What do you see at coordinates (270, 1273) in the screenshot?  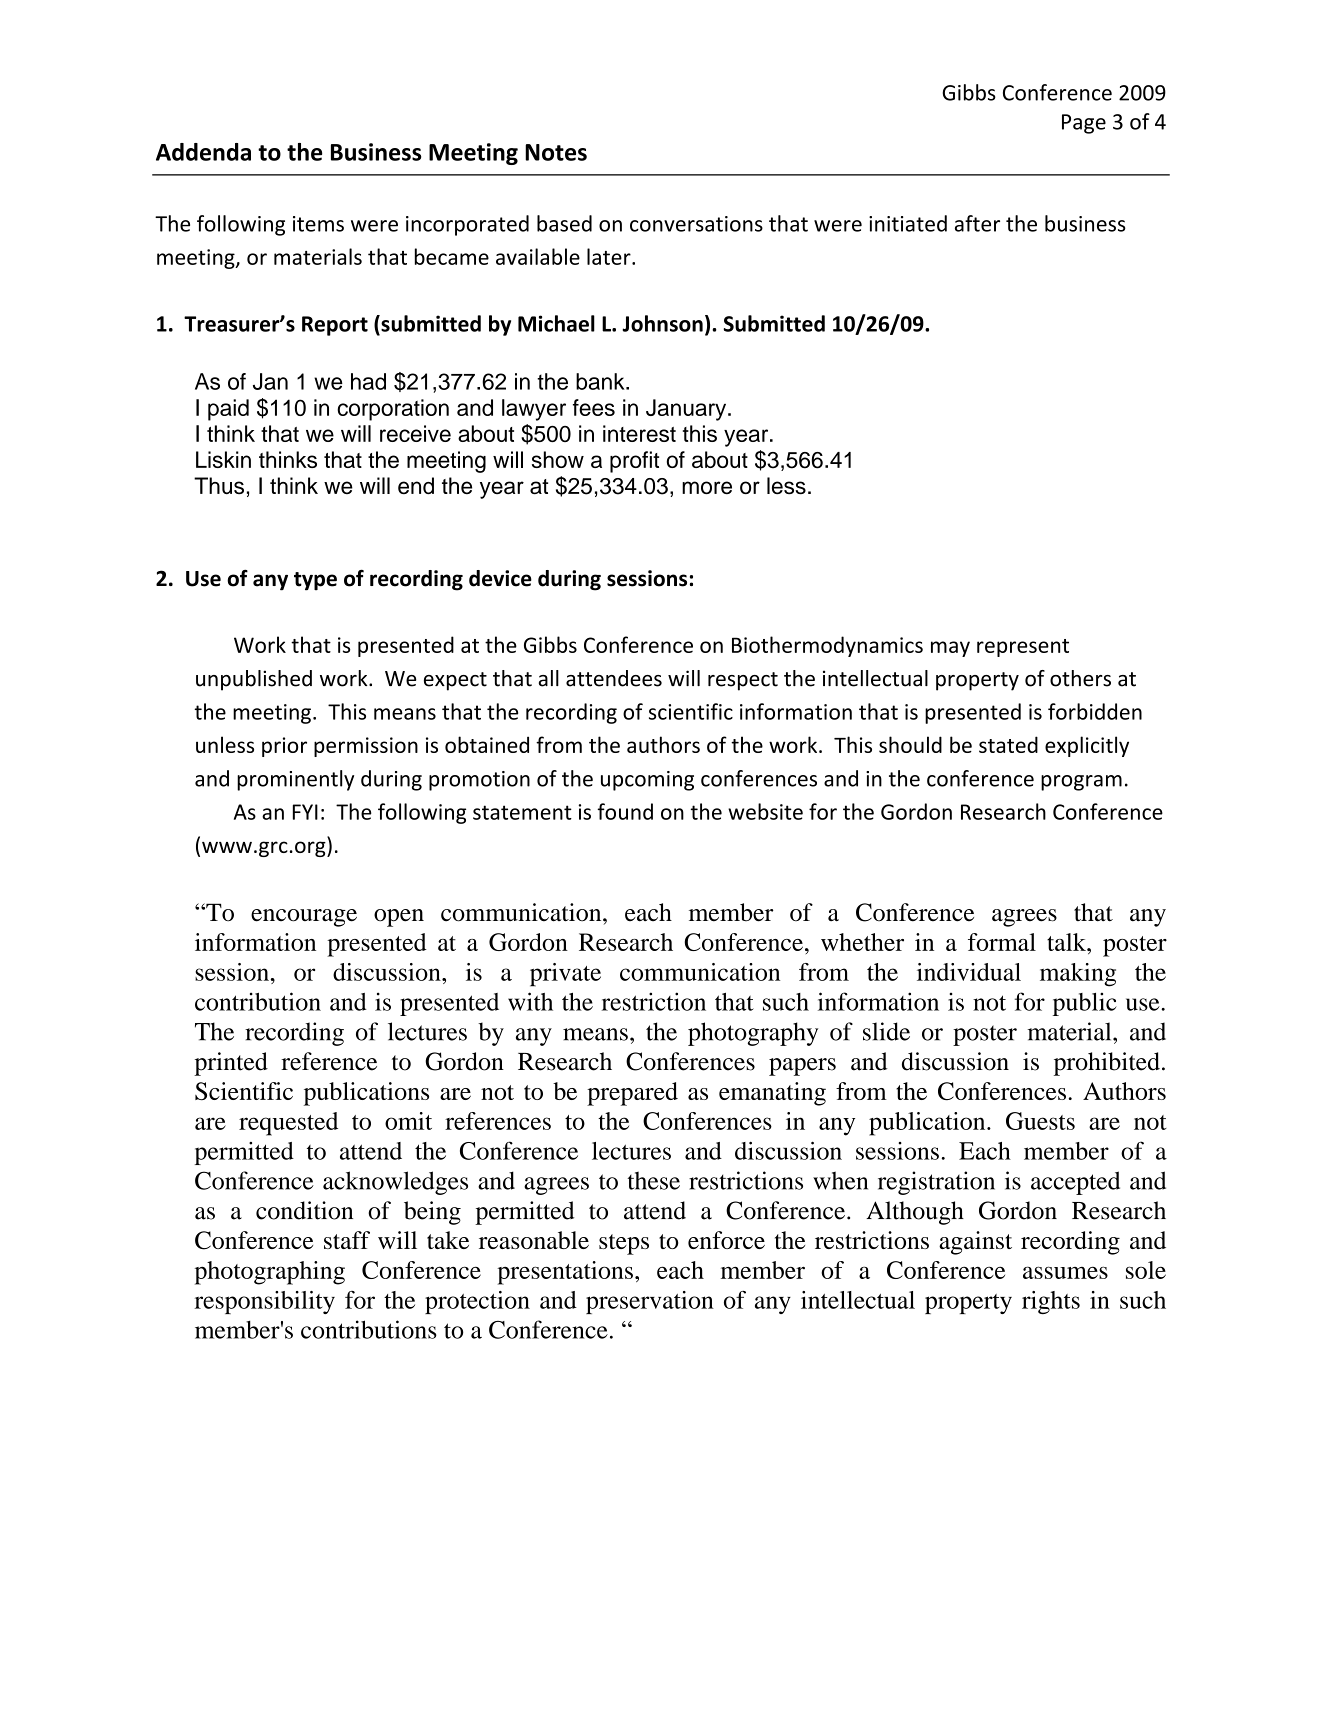 I see `photographing` at bounding box center [270, 1273].
